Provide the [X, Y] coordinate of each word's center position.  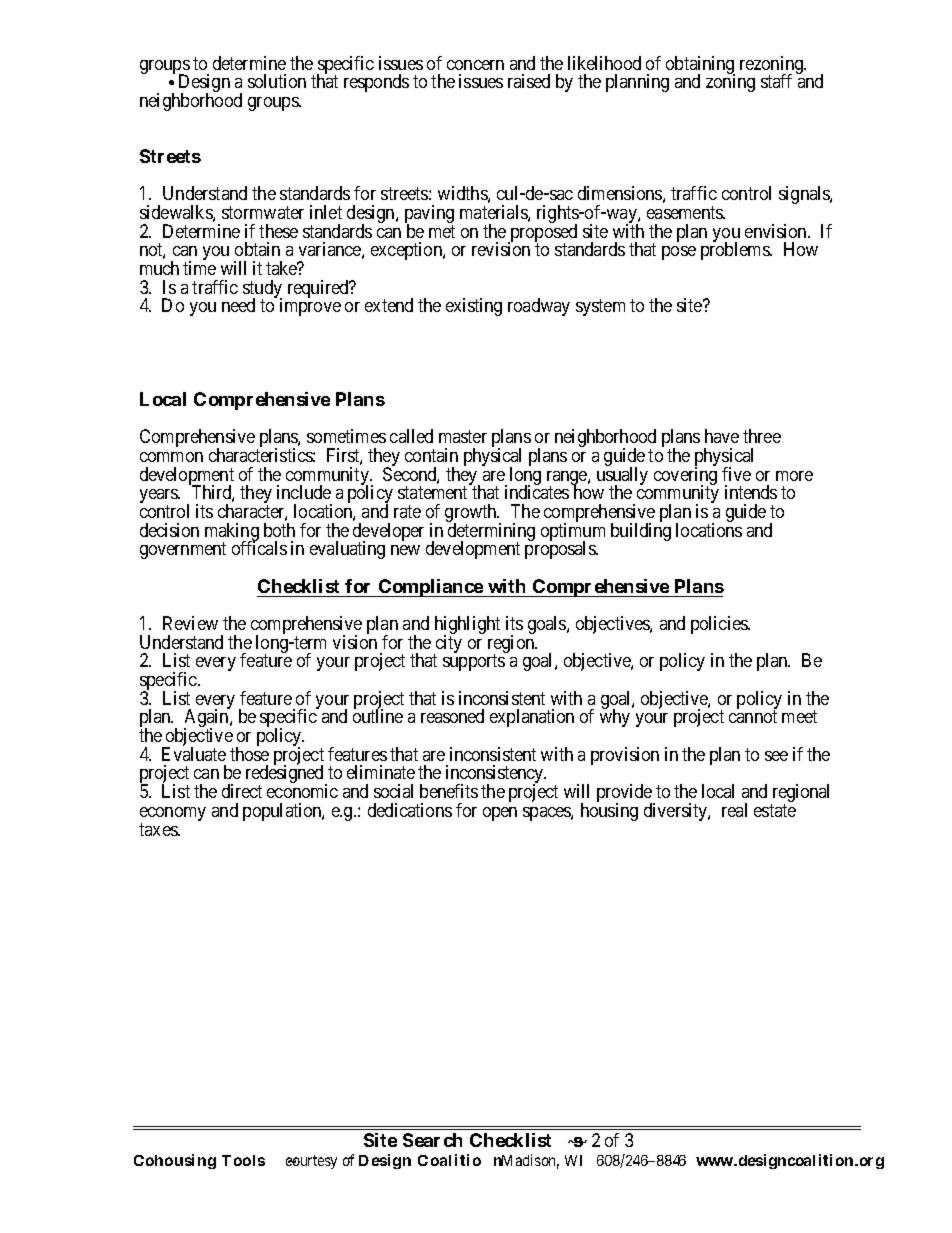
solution [277, 81]
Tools [243, 1160]
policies [720, 625]
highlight [467, 626]
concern [475, 65]
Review [190, 623]
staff [776, 81]
